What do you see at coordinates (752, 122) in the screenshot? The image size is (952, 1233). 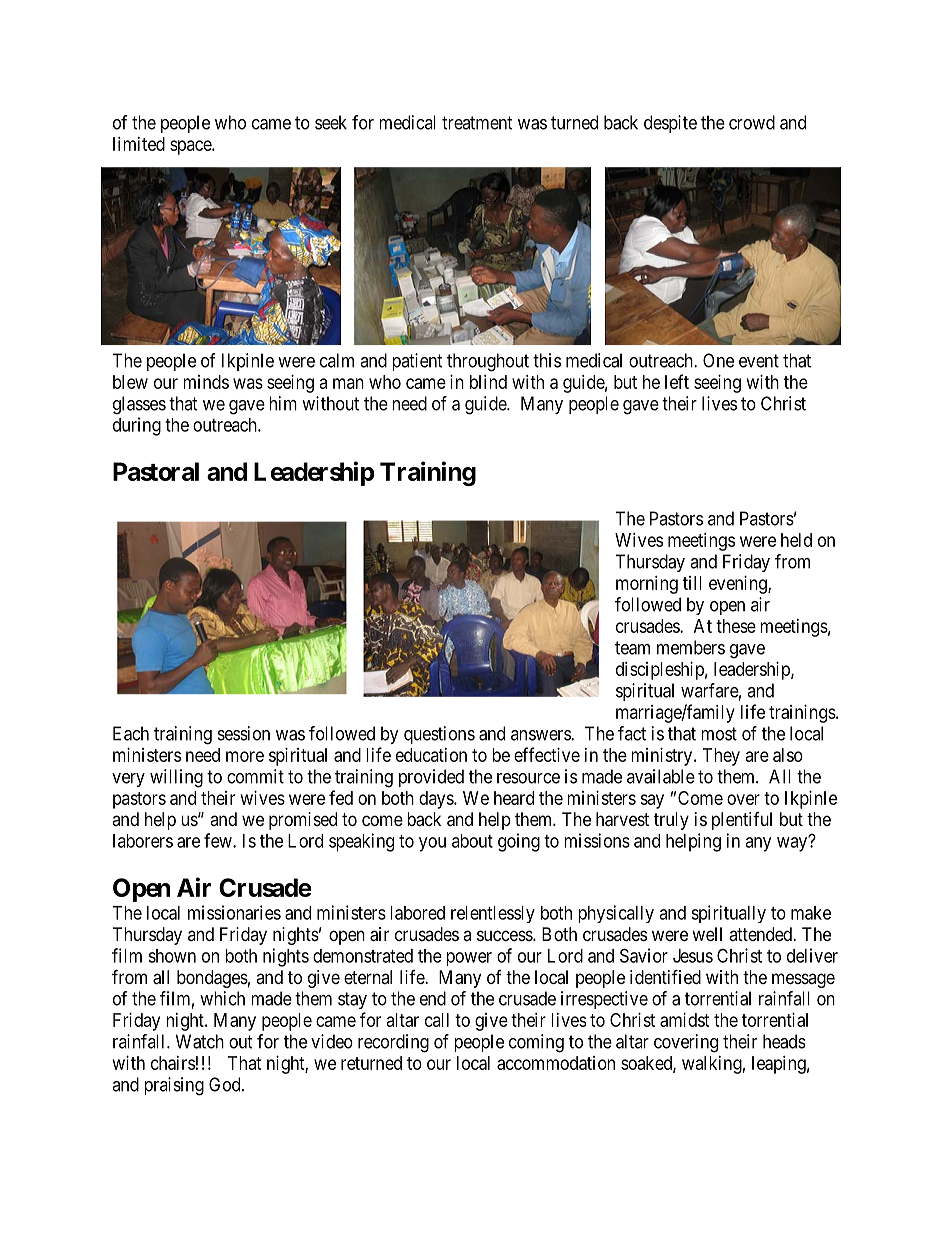 I see `crowd` at bounding box center [752, 122].
